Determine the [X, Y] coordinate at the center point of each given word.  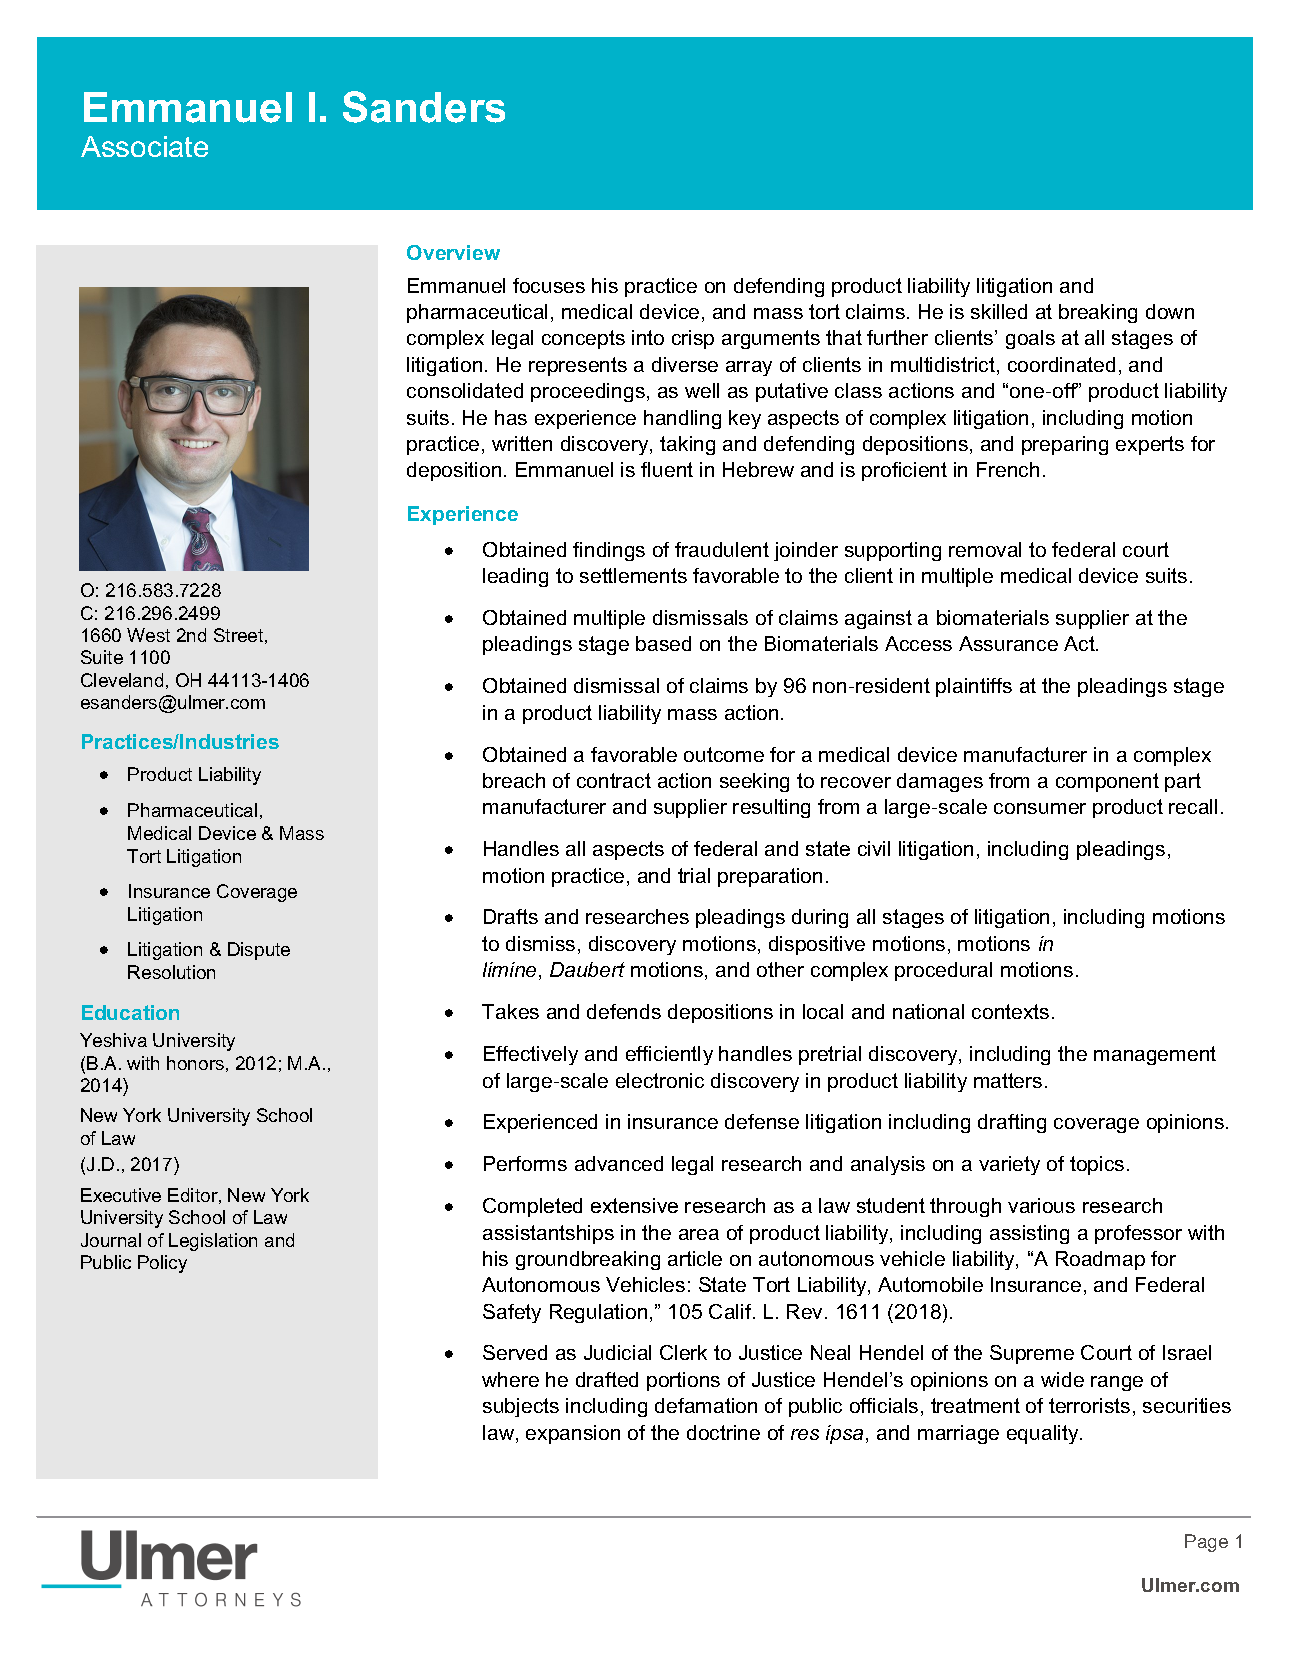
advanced [619, 1163]
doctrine [723, 1432]
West [148, 635]
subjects [521, 1407]
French [1008, 469]
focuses [549, 285]
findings [609, 551]
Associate [144, 146]
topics [1097, 1165]
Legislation [213, 1242]
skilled [999, 311]
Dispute [259, 951]
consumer [1040, 808]
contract [614, 780]
